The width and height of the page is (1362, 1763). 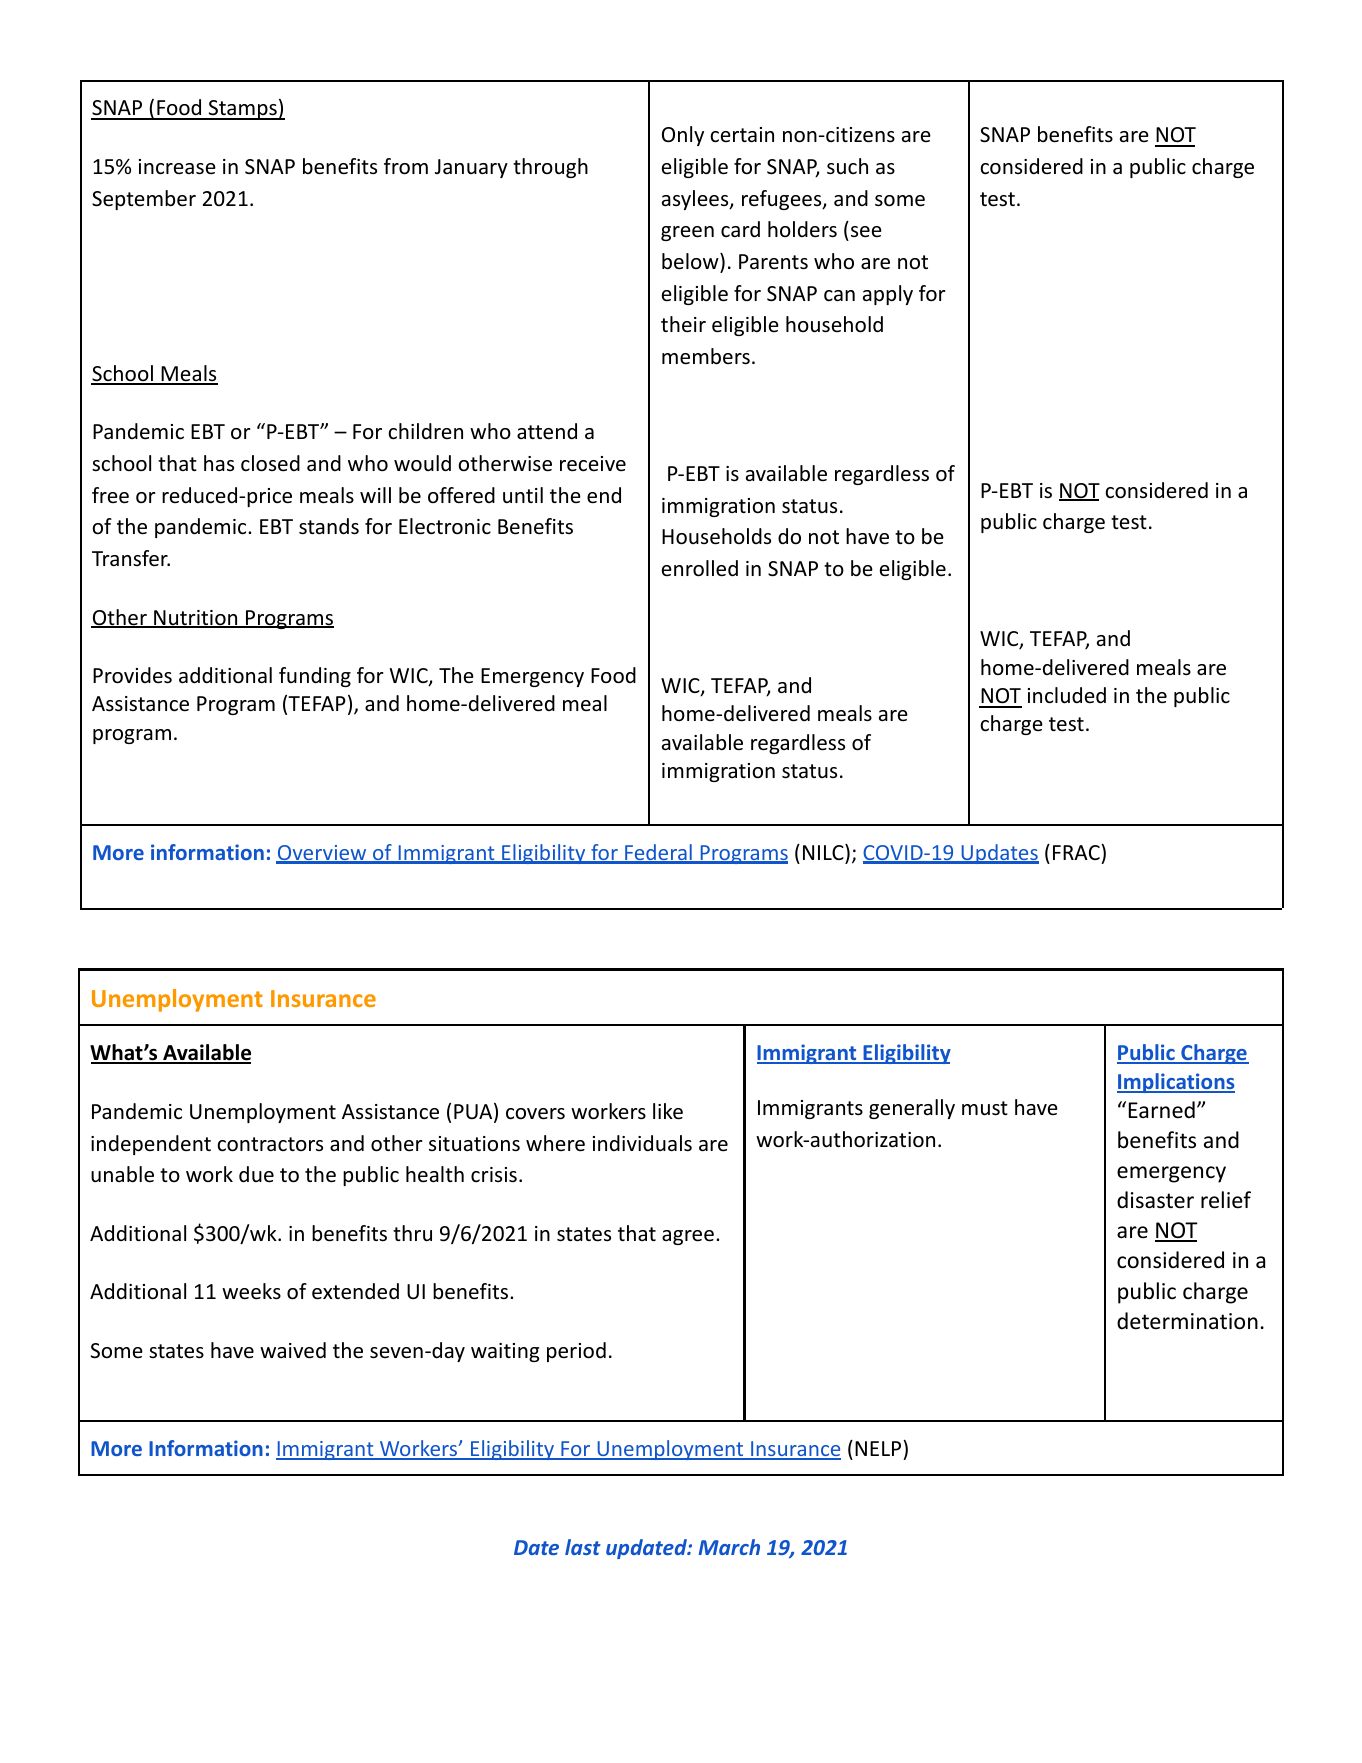 I want to click on waived, so click(x=293, y=1350).
